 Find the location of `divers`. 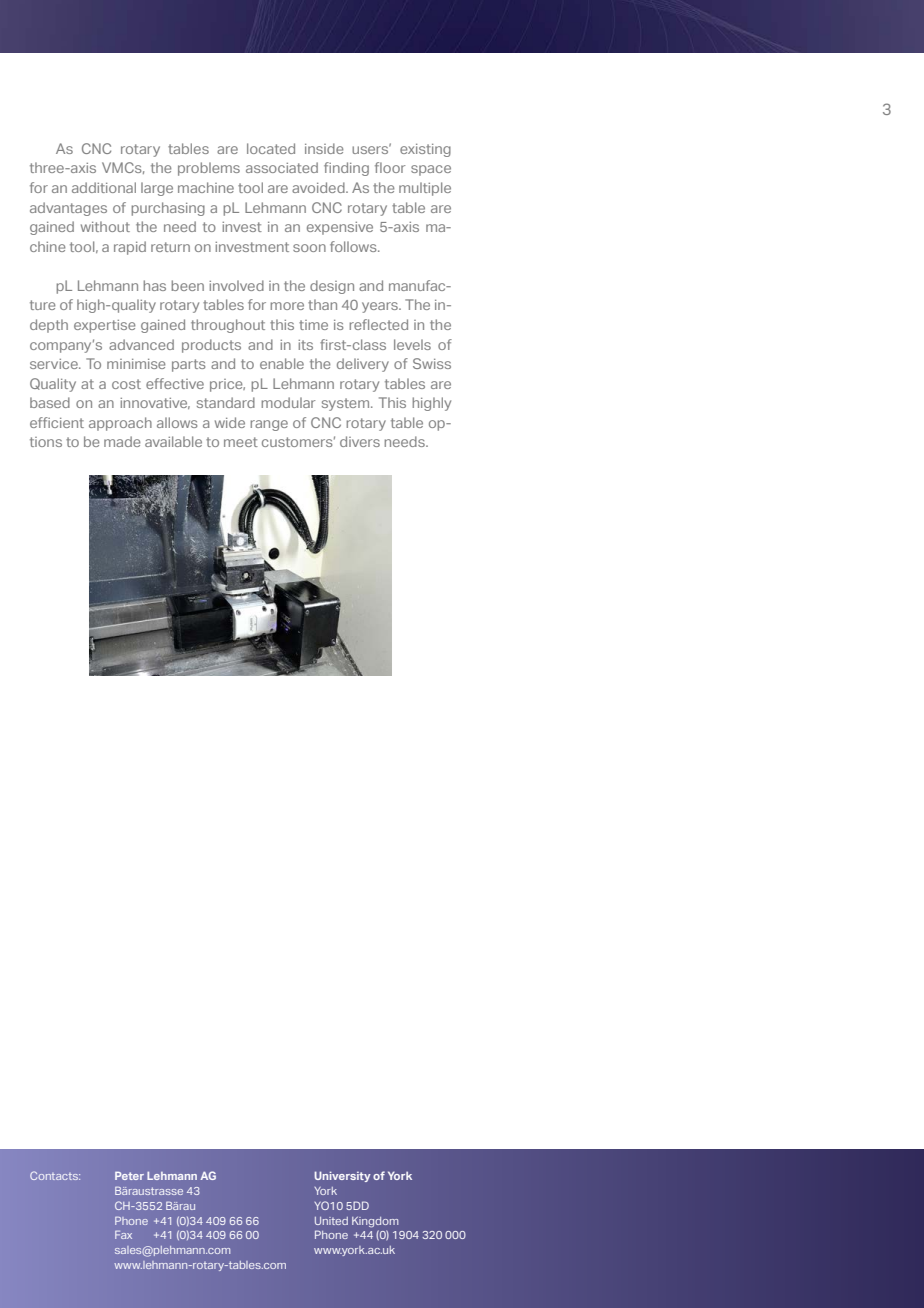

divers is located at coordinates (360, 441).
